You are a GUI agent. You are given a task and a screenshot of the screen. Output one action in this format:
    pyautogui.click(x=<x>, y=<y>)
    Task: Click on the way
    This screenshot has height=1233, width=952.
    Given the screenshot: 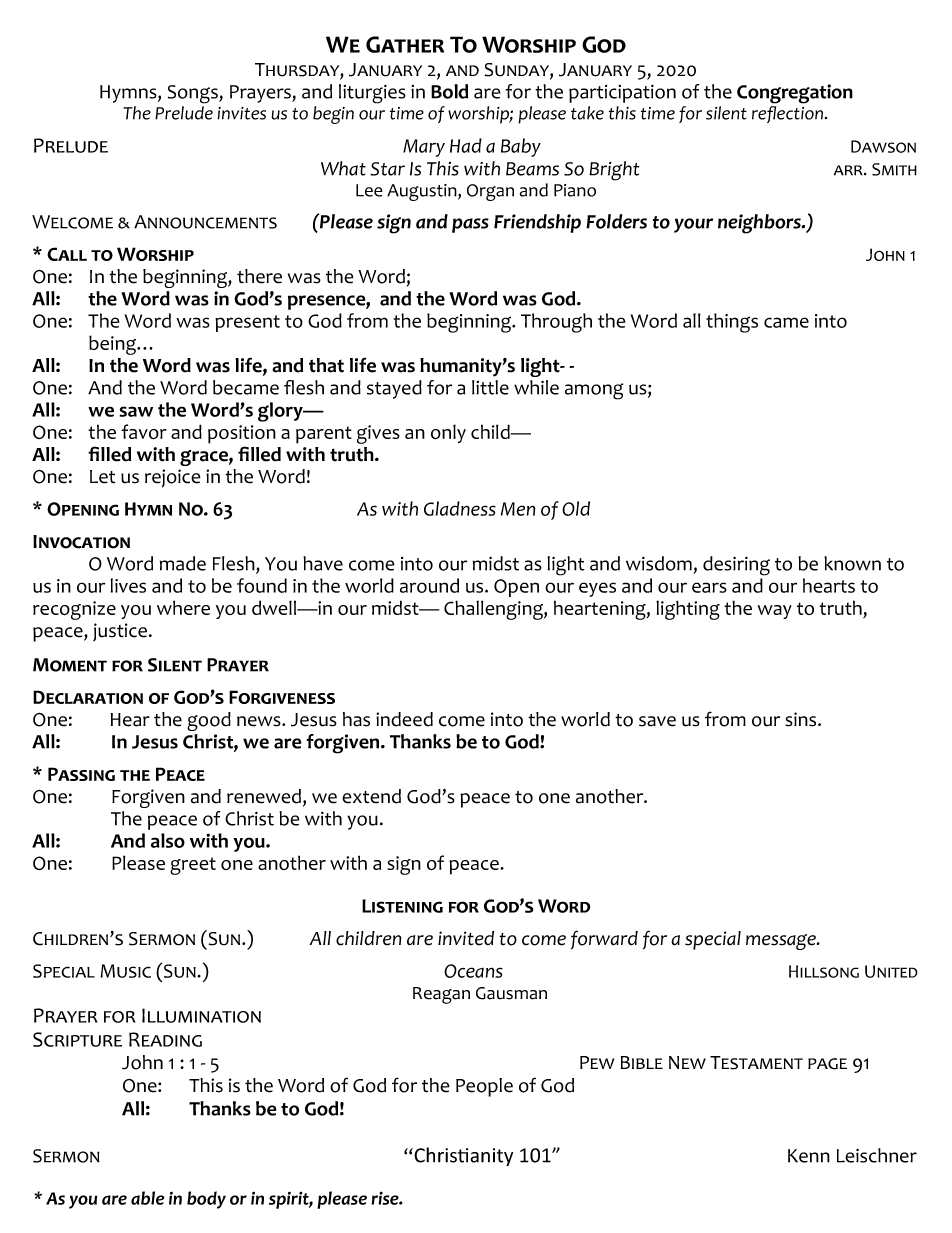 What is the action you would take?
    pyautogui.click(x=775, y=612)
